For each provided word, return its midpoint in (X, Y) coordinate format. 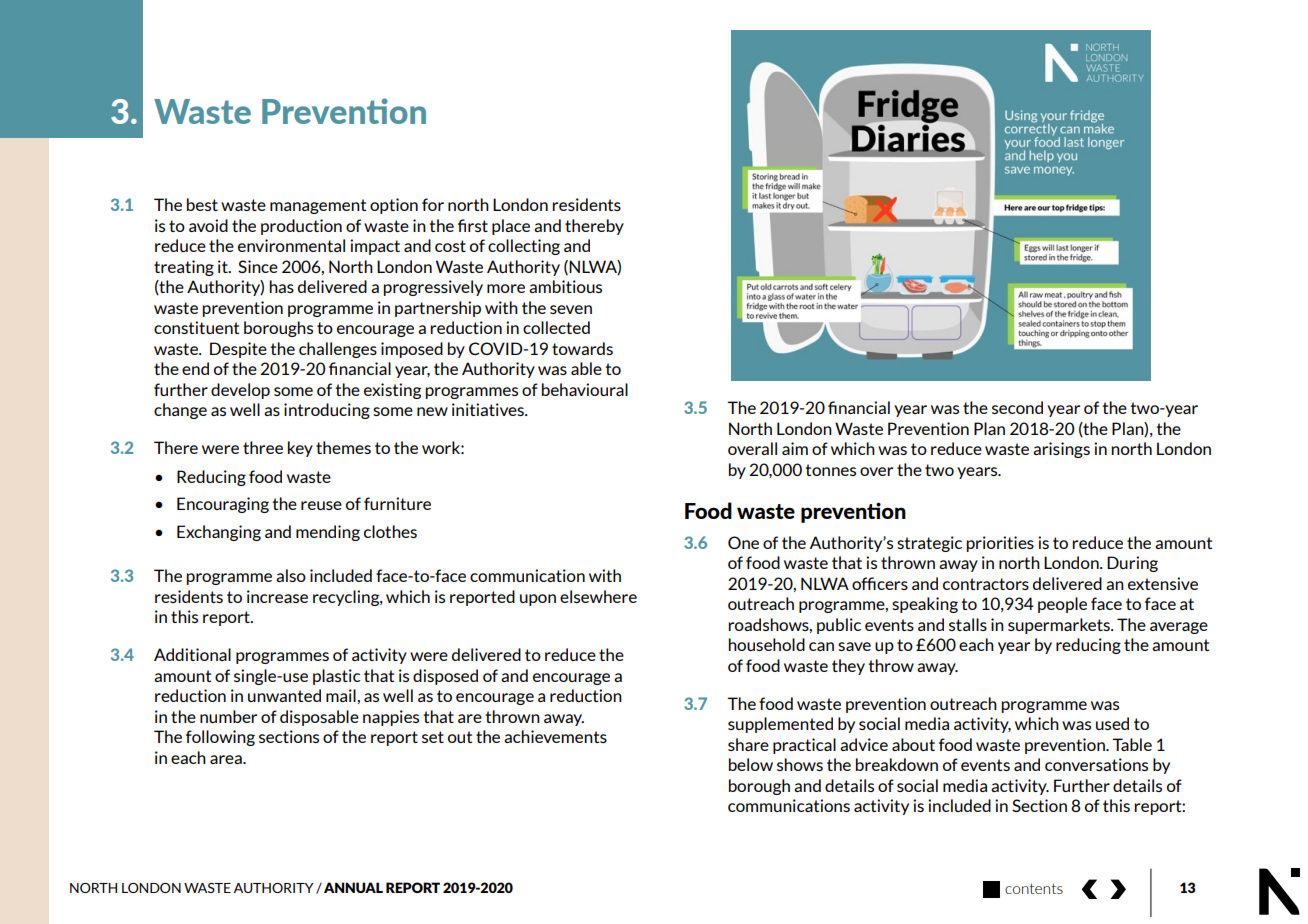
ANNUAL (353, 887)
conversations (1096, 764)
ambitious (565, 286)
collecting (524, 247)
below (751, 764)
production (301, 227)
